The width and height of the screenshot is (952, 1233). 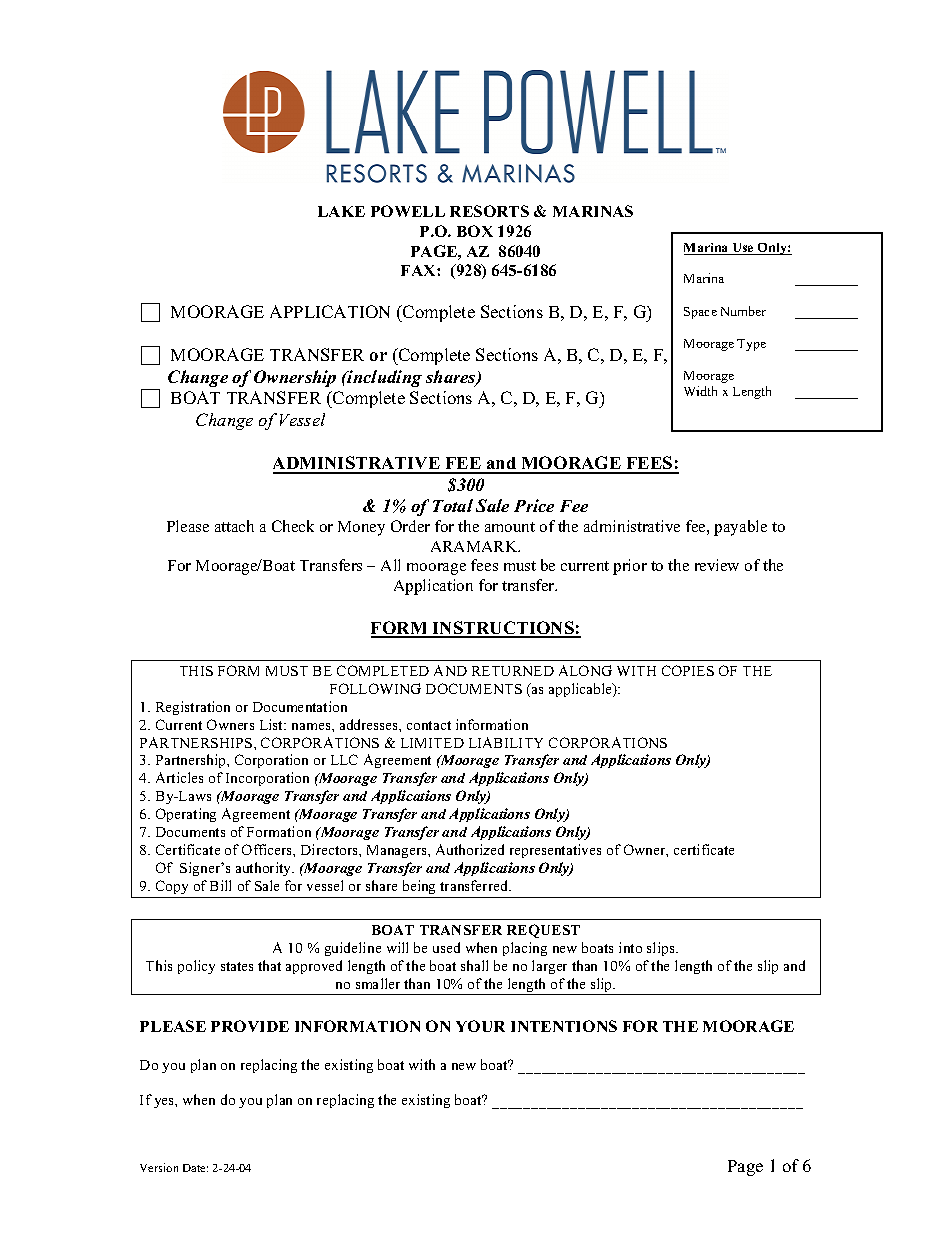 What do you see at coordinates (700, 313) in the screenshot?
I see `Space` at bounding box center [700, 313].
